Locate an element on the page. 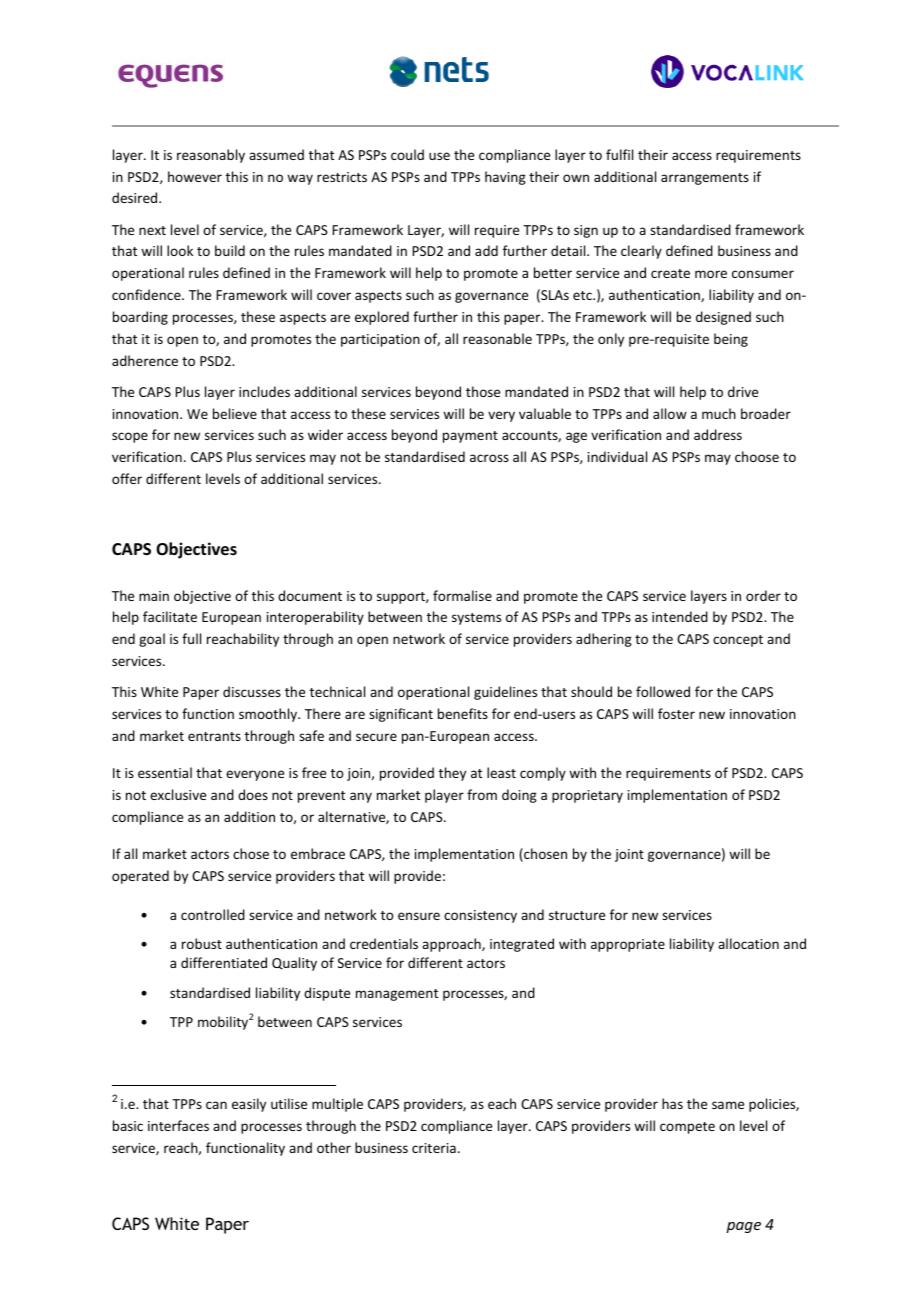 This page has width=924, height=1309. criteria is located at coordinates (434, 1148).
